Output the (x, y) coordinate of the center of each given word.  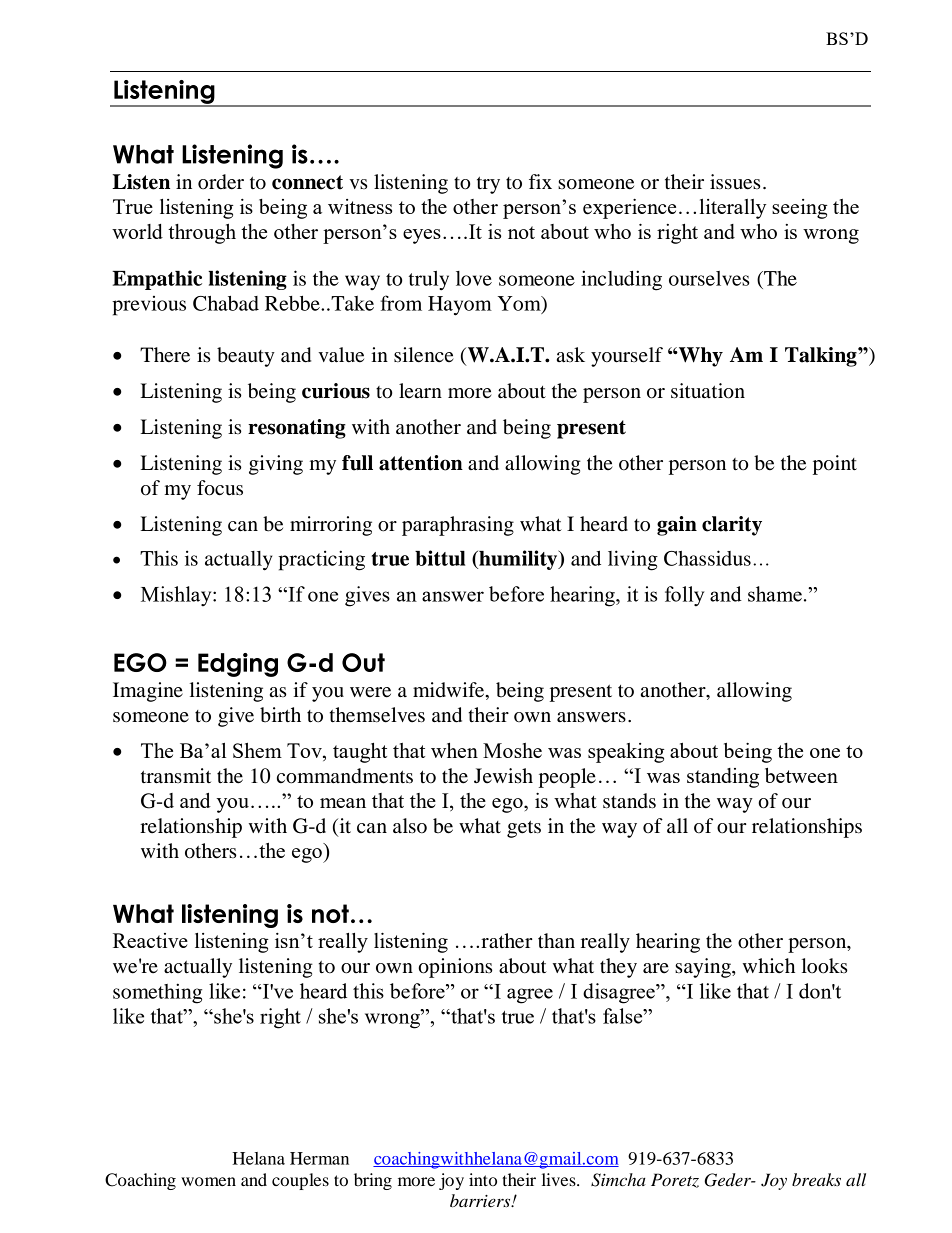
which (769, 965)
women (208, 1181)
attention (421, 463)
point (835, 465)
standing (723, 778)
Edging (238, 665)
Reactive (150, 940)
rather (507, 941)
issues (735, 182)
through (202, 234)
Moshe (512, 750)
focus (220, 488)
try (488, 185)
